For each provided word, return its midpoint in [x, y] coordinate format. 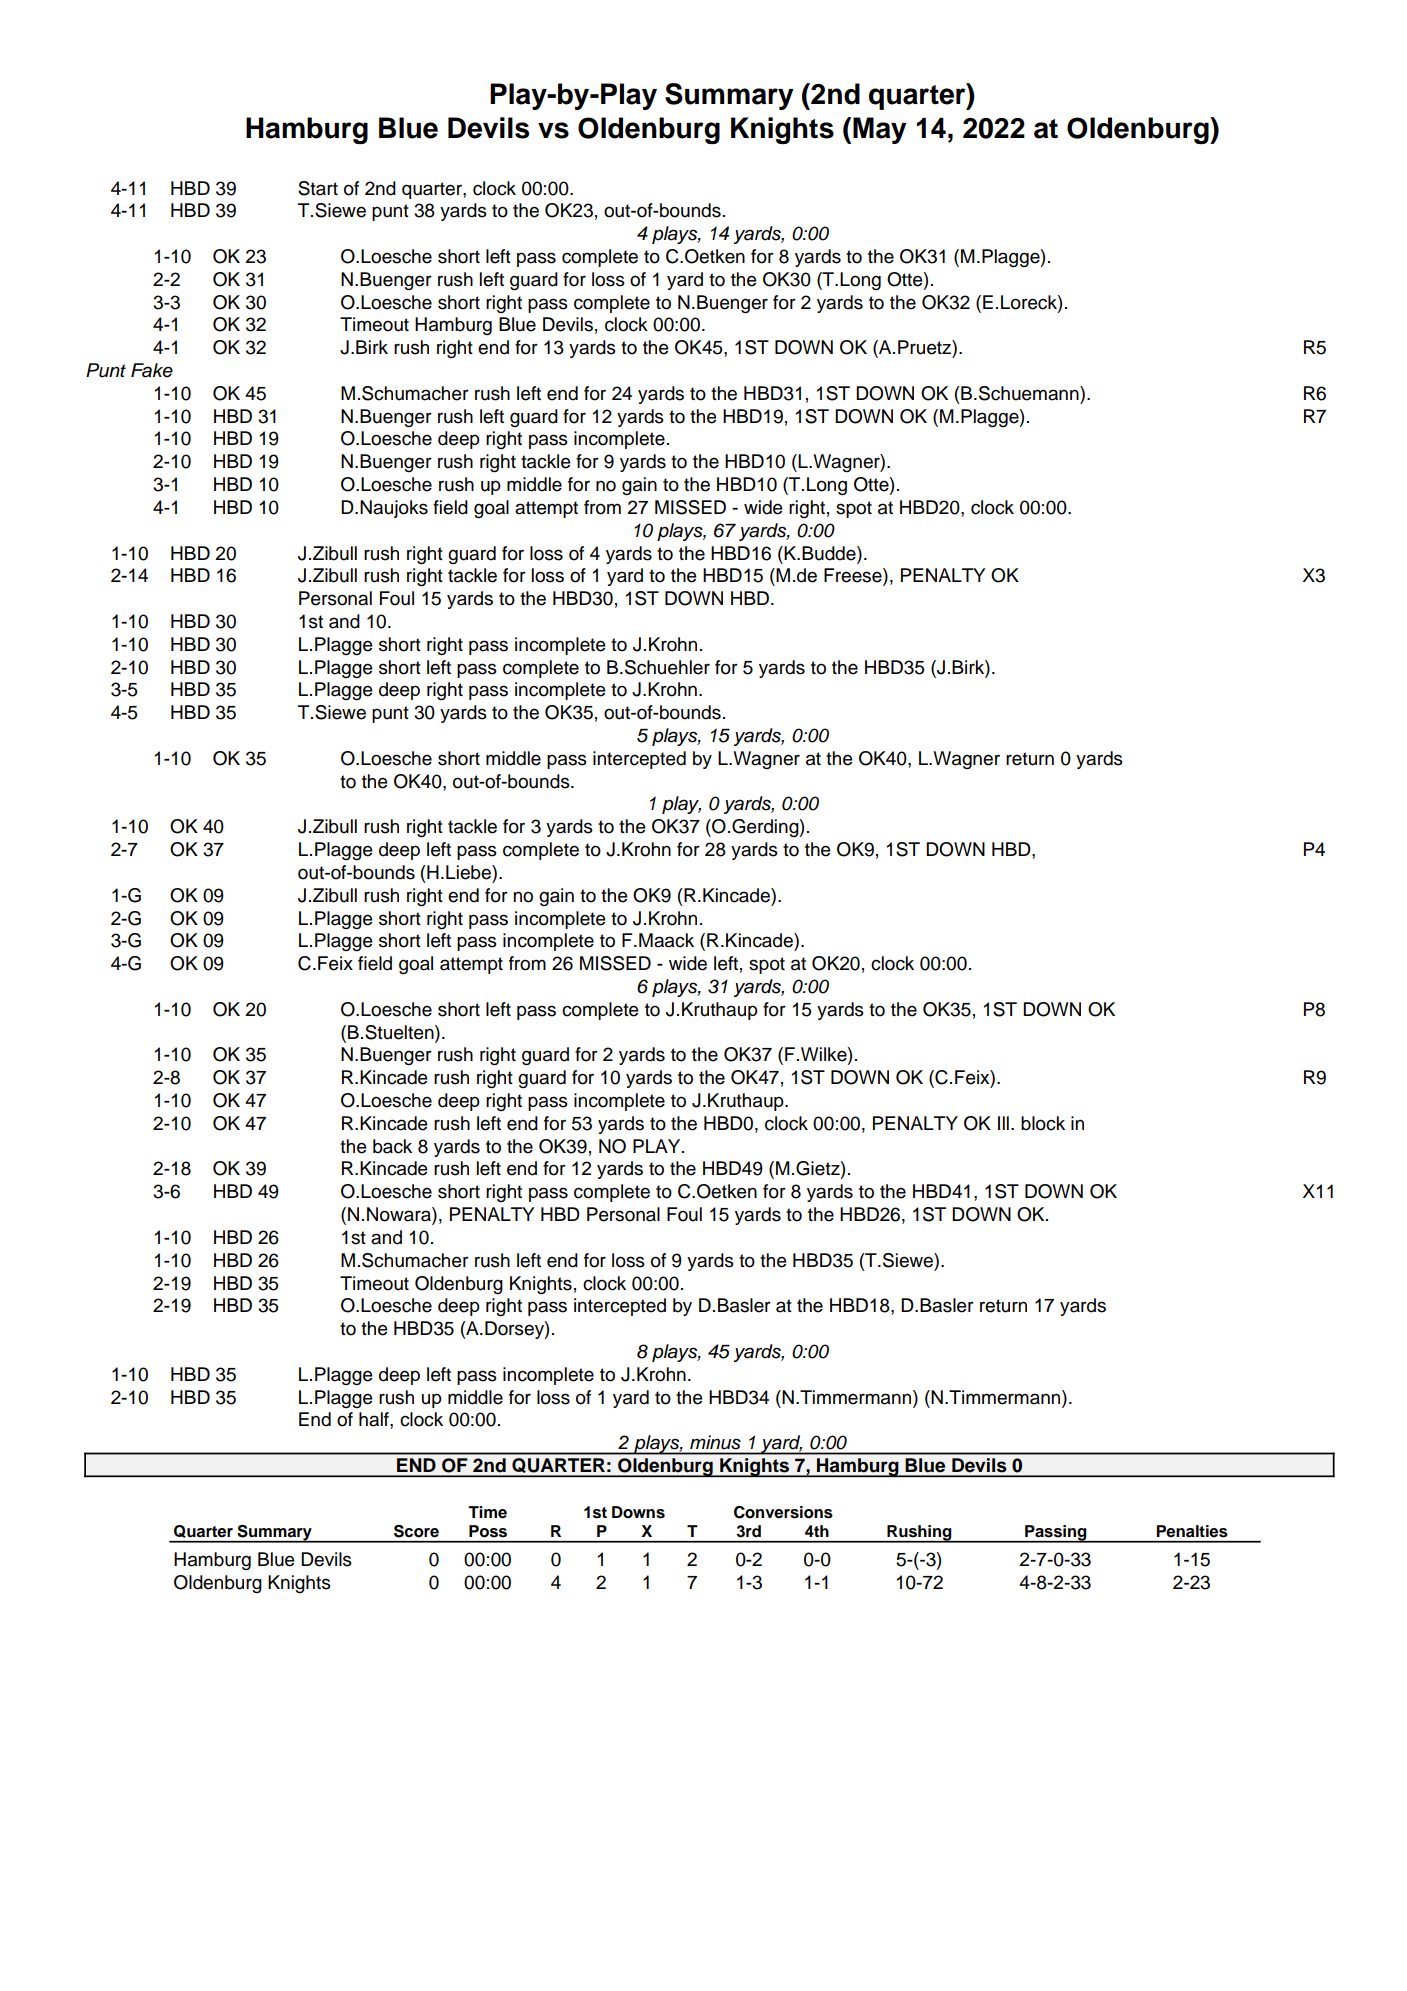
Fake [152, 370]
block [1043, 1123]
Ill [1003, 1123]
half [375, 1419]
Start [318, 188]
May [880, 130]
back [392, 1146]
